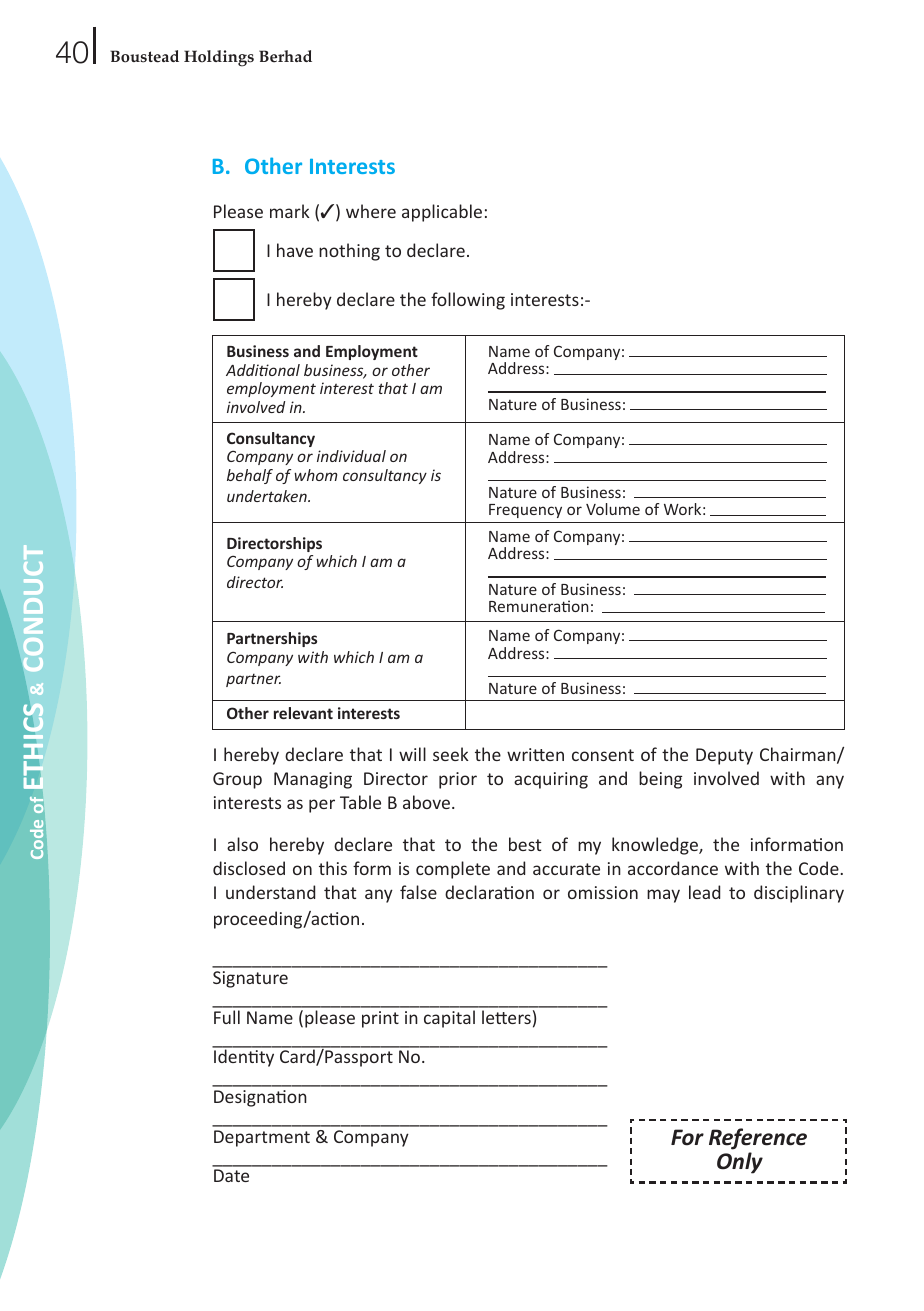  I want to click on Volume, so click(613, 509).
